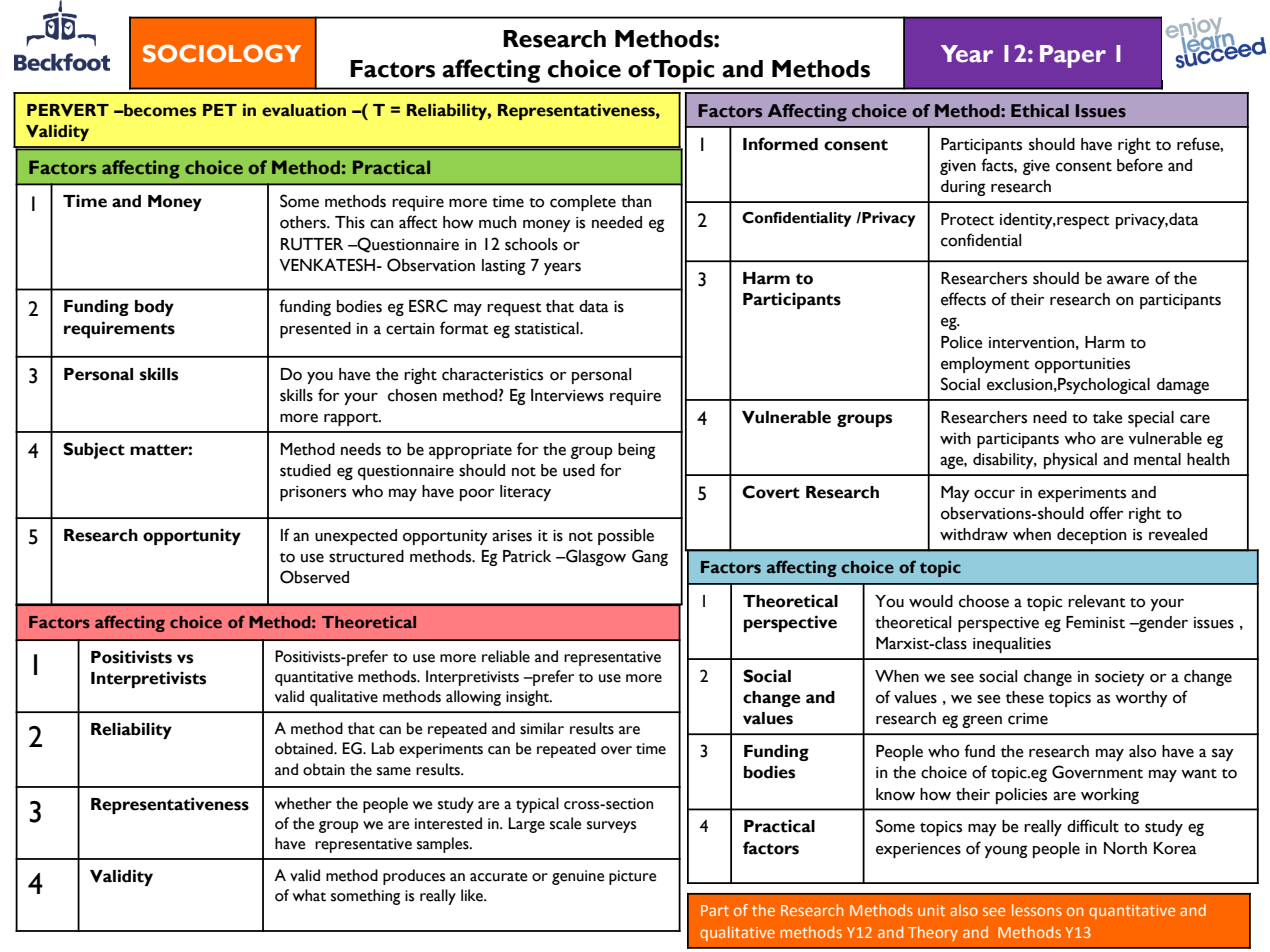 Image resolution: width=1270 pixels, height=952 pixels. I want to click on worthy, so click(1141, 699).
